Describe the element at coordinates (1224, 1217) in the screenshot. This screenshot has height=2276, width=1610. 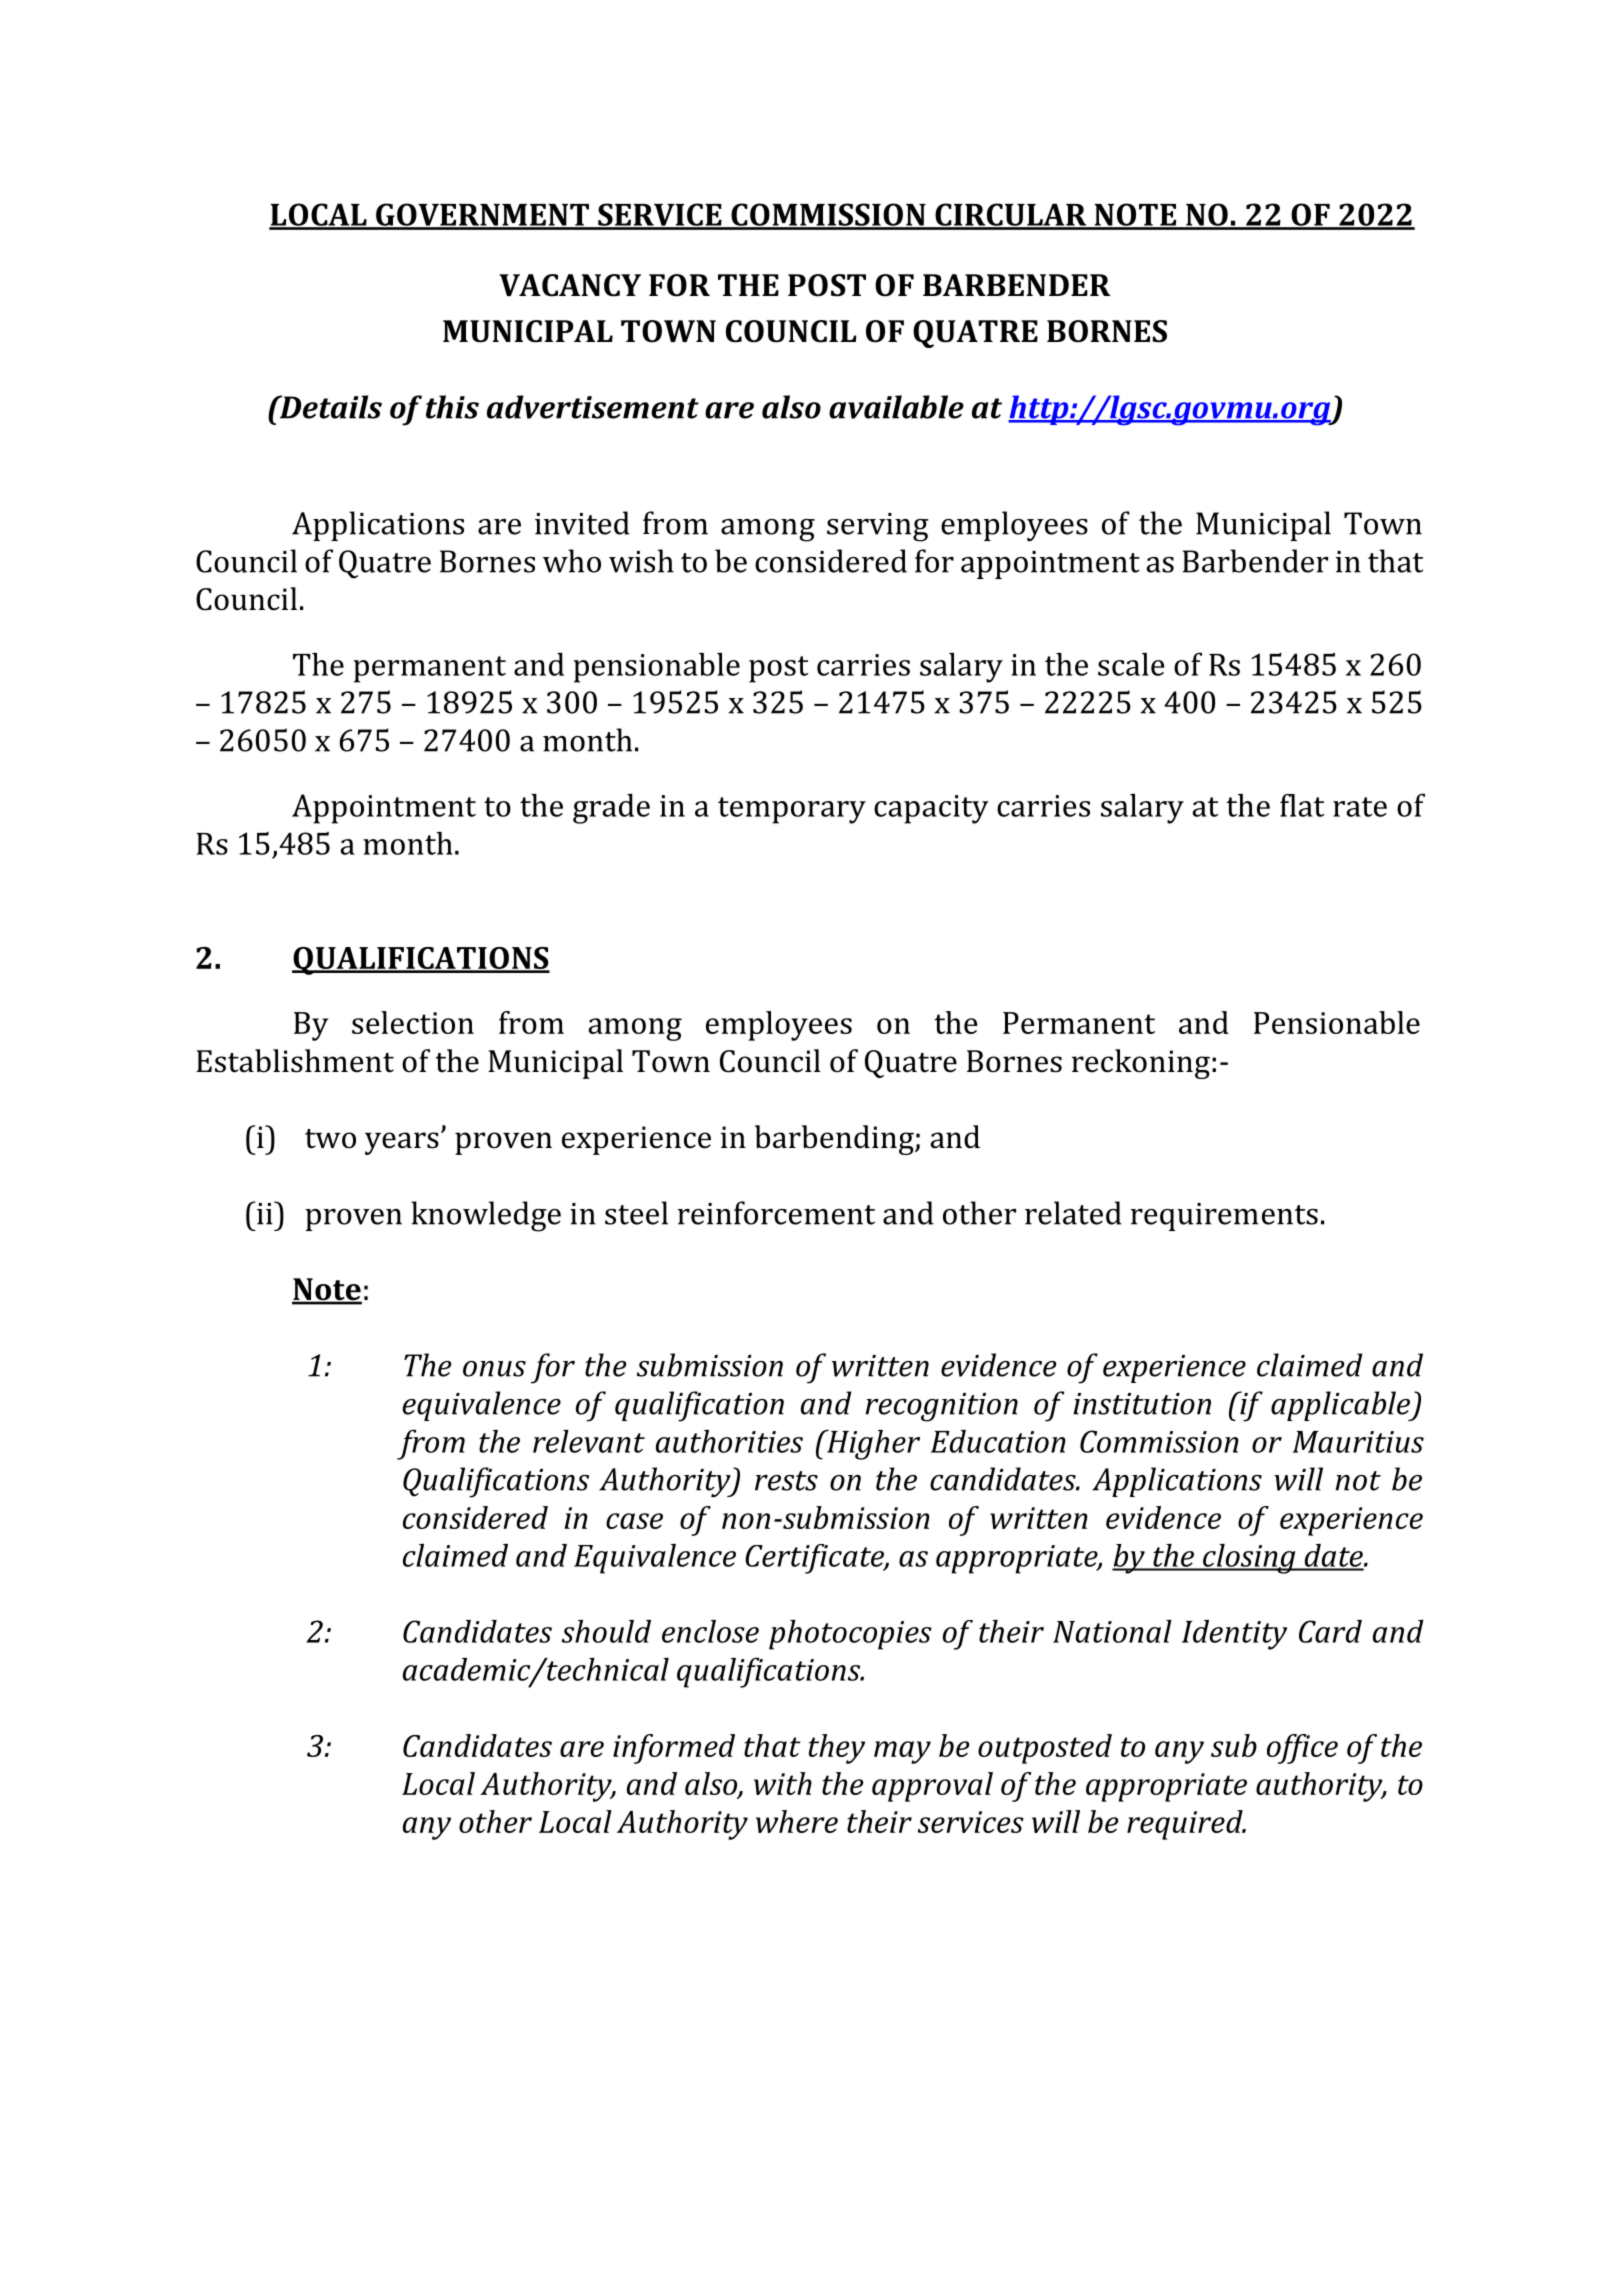
I see `requirements` at that location.
